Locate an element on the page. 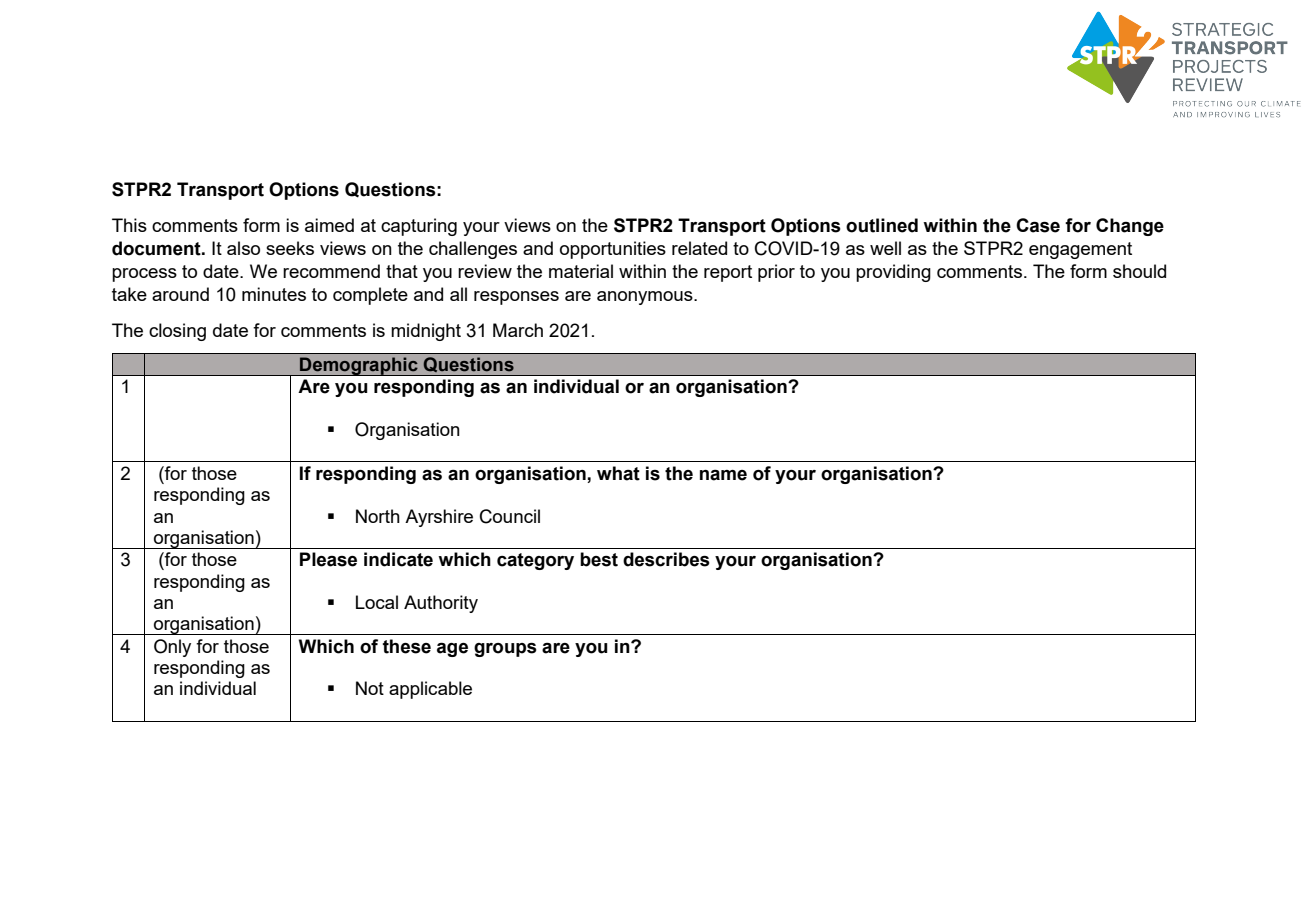 The height and width of the image is (924, 1308). Not is located at coordinates (370, 688).
